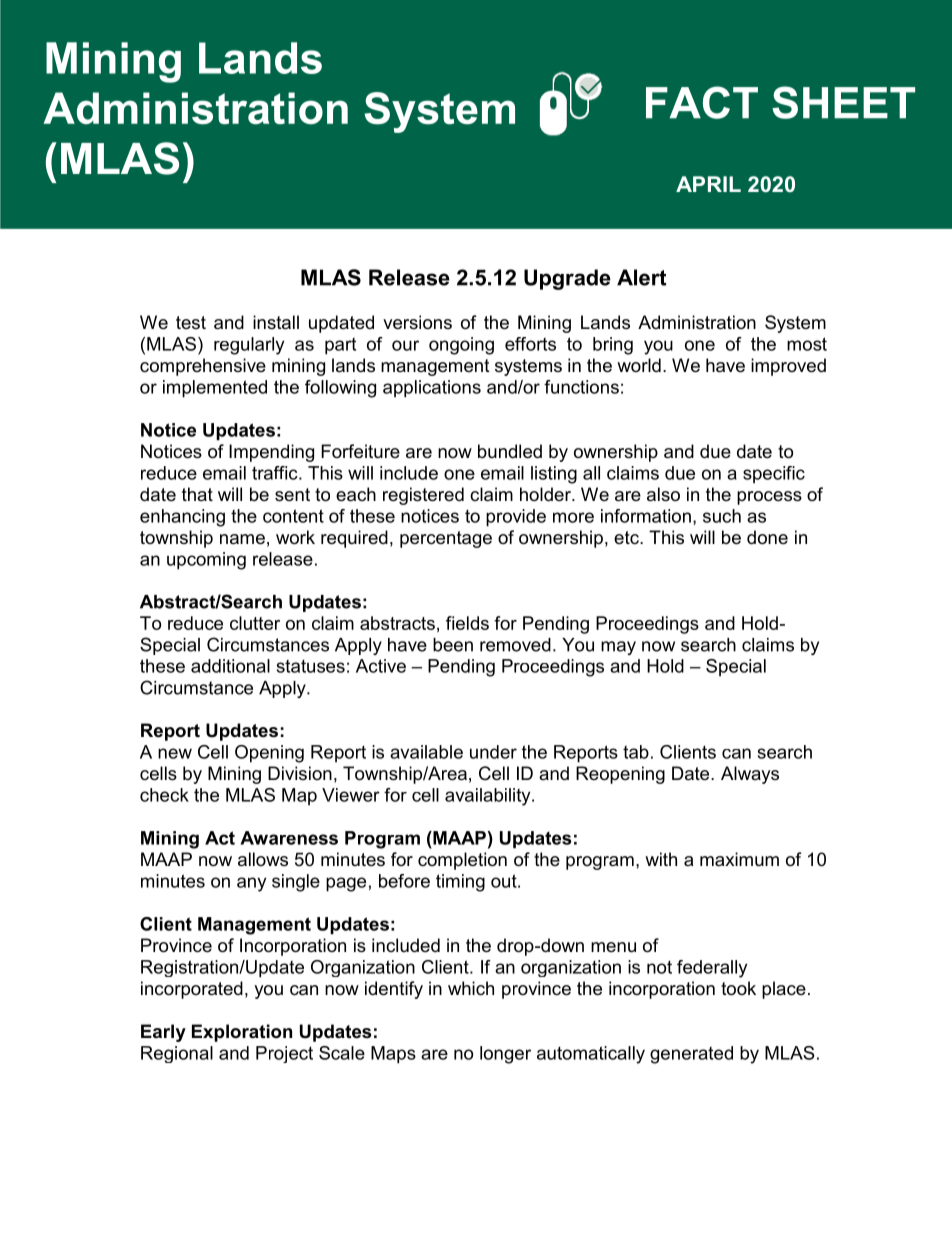 This screenshot has width=952, height=1233. Describe the element at coordinates (843, 102) in the screenshot. I see `SHEET` at that location.
